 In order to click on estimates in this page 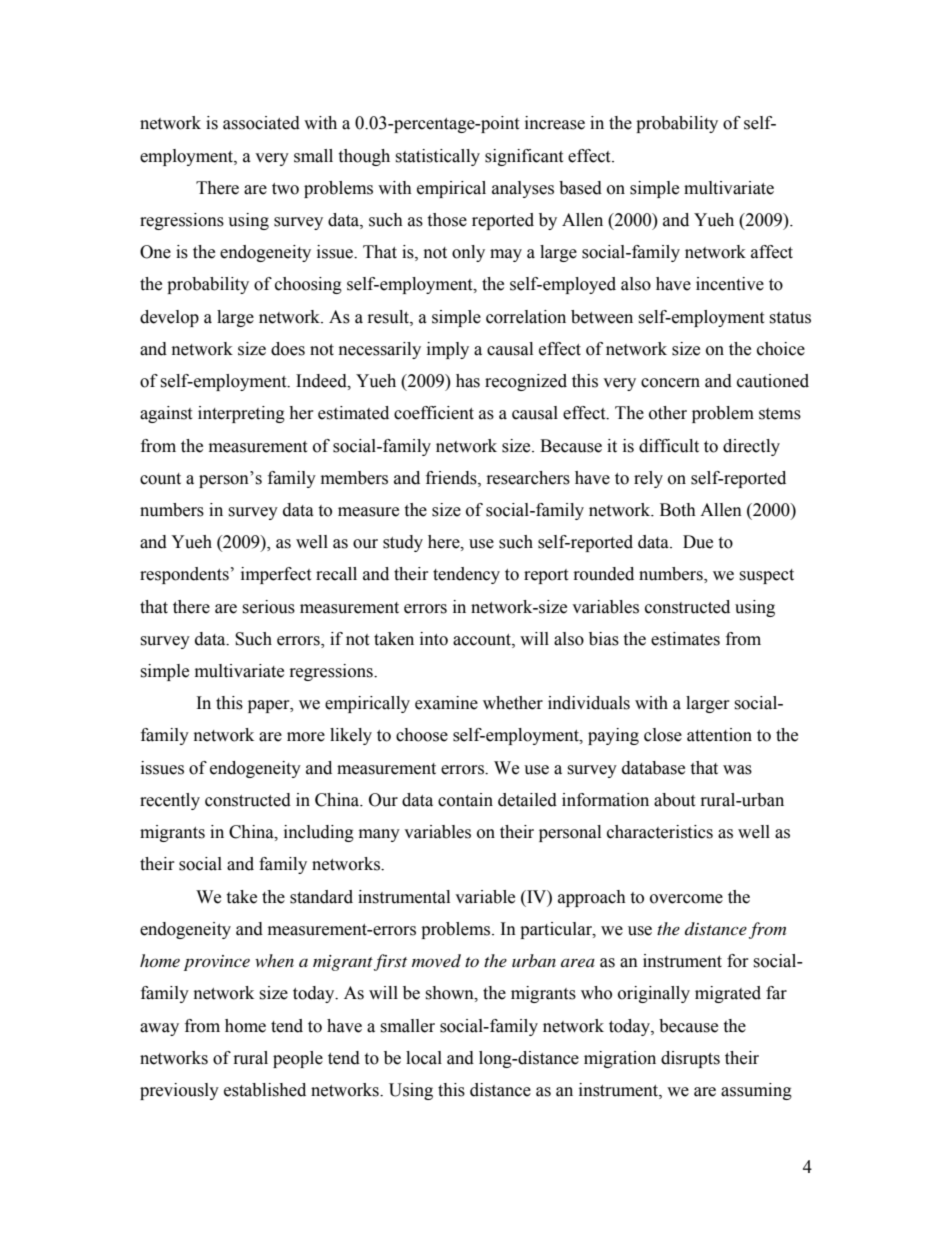, I will do `click(685, 639)`.
